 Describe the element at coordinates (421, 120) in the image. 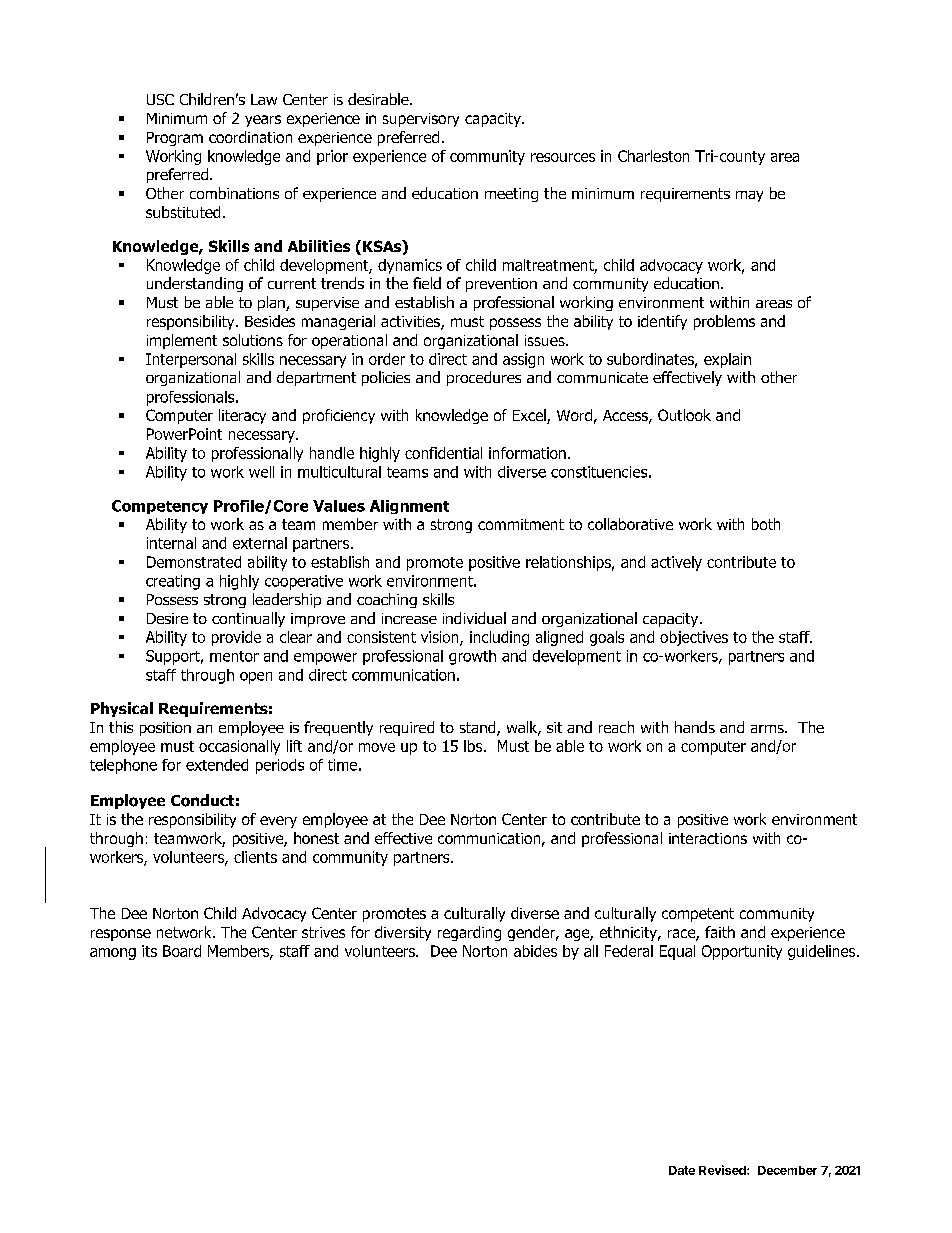

I see `supervisory` at that location.
